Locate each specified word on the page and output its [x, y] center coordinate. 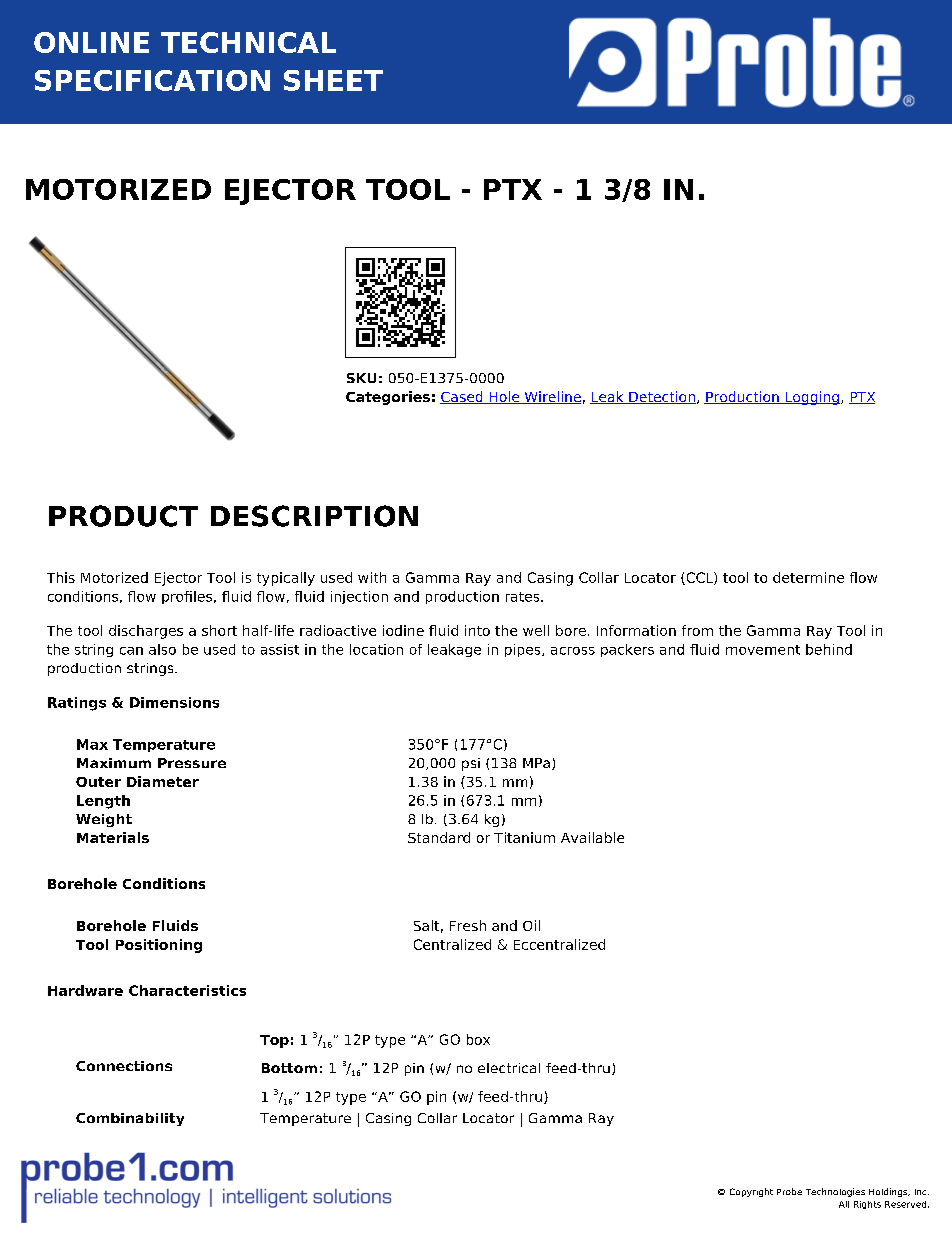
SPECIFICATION [152, 80]
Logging [811, 398]
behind [829, 649]
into [477, 630]
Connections [124, 1066]
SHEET [333, 80]
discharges [146, 632]
